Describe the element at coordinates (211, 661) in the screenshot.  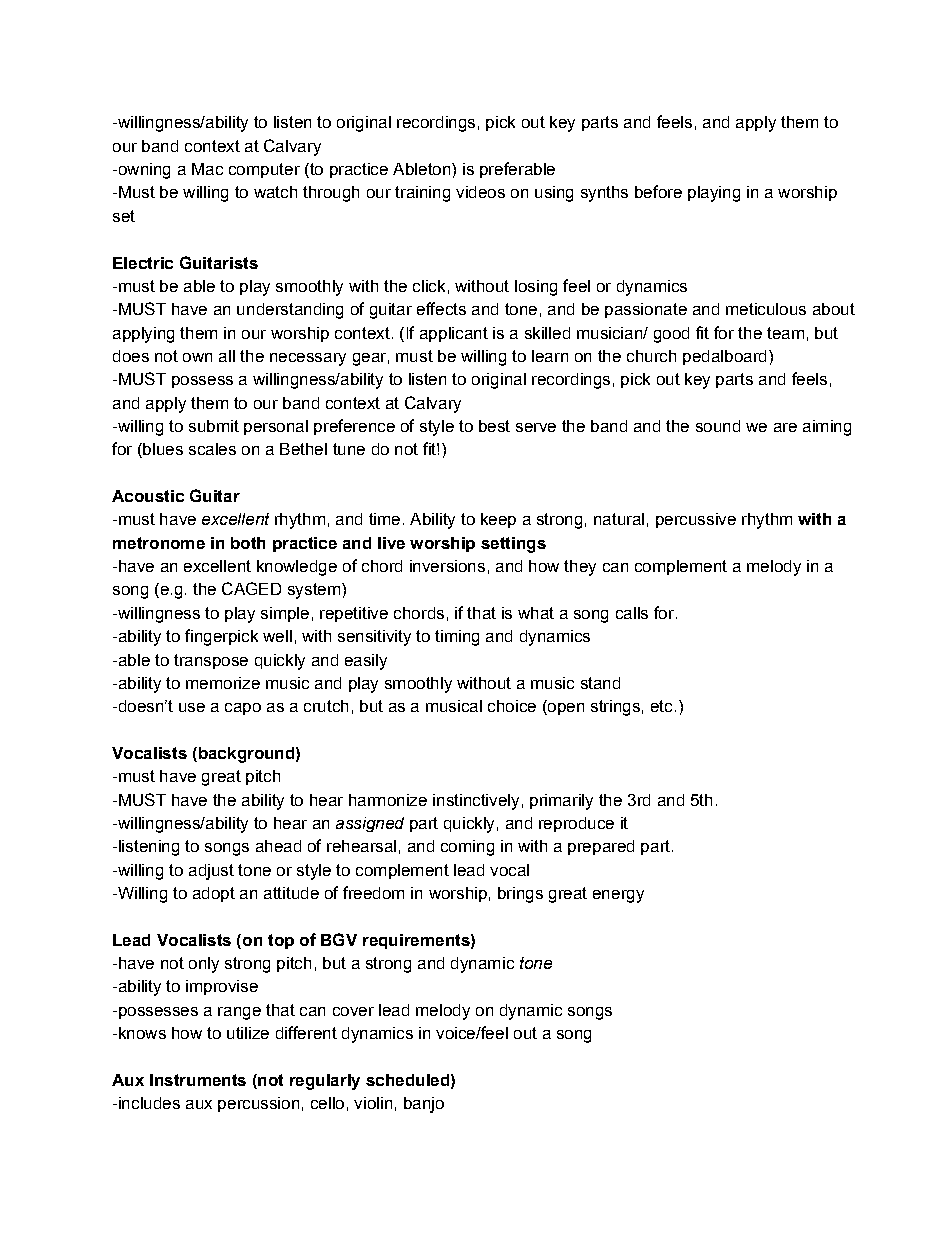
I see `transpose` at that location.
